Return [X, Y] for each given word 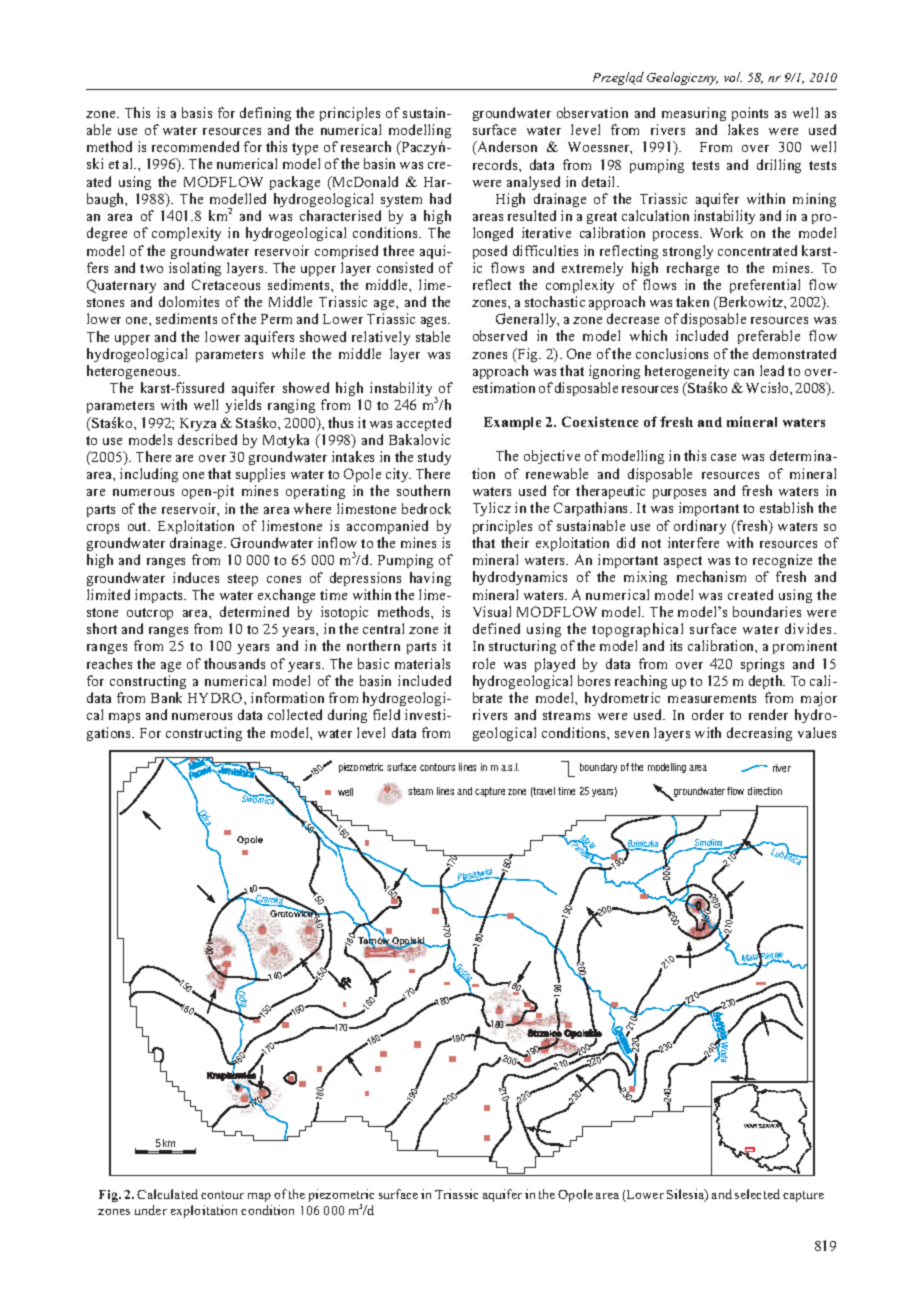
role [484, 663]
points [750, 114]
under [151, 1210]
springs [762, 665]
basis [197, 112]
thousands [234, 663]
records [496, 164]
